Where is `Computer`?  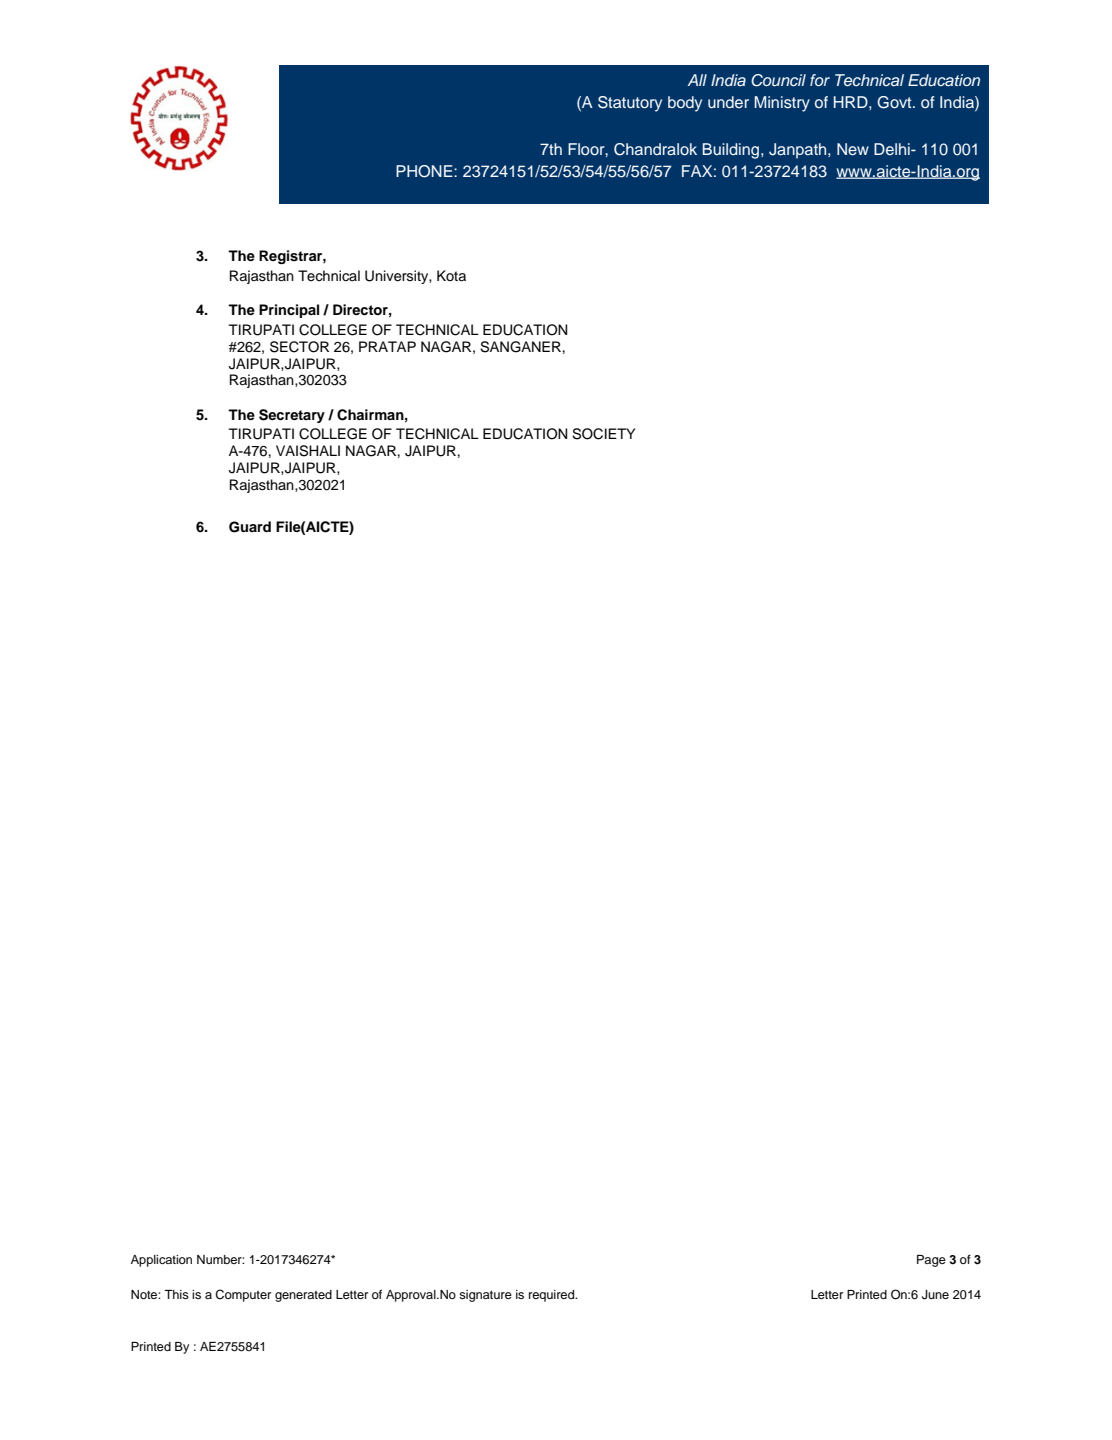 Computer is located at coordinates (243, 1295).
